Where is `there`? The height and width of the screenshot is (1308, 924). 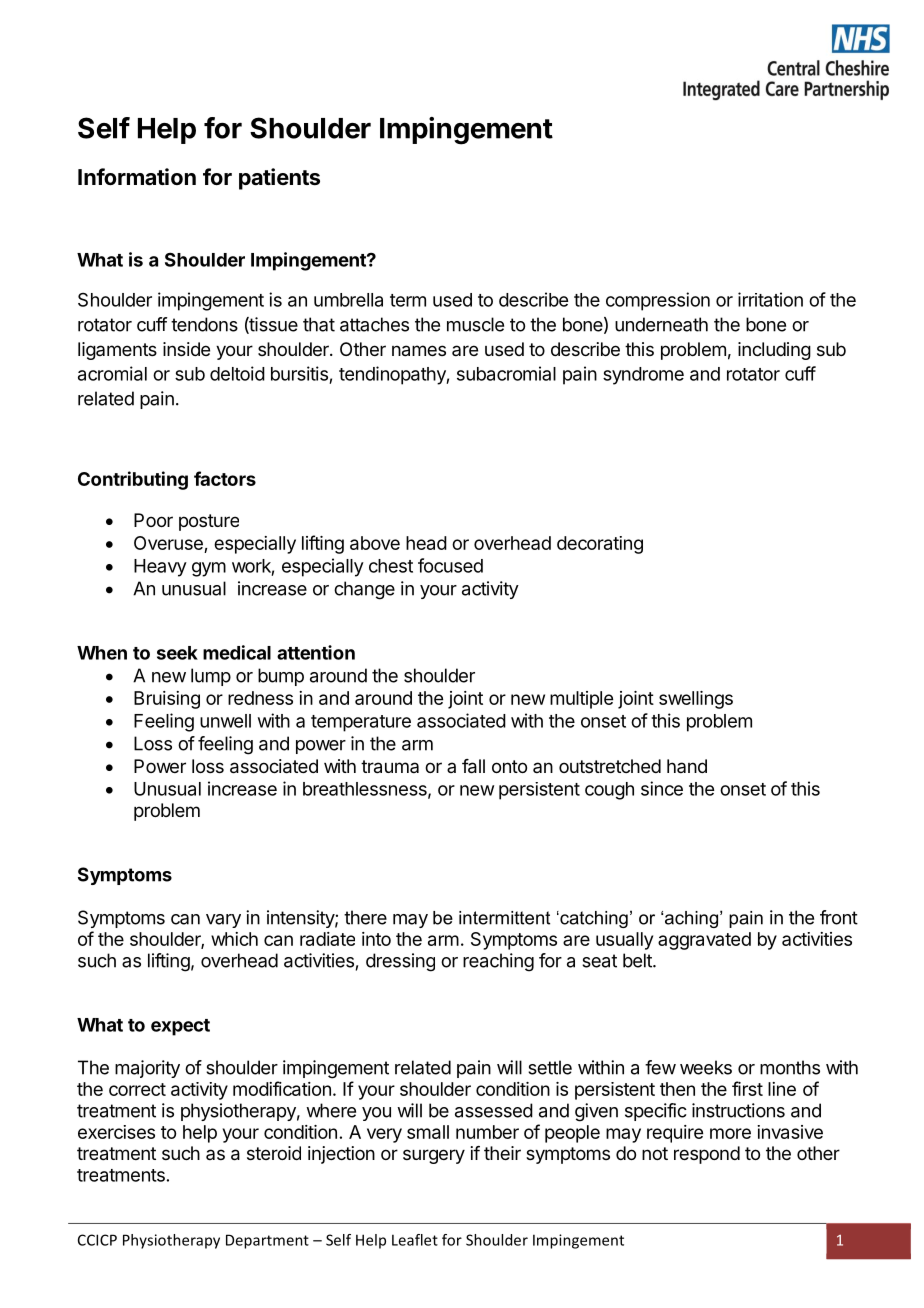 there is located at coordinates (365, 917).
